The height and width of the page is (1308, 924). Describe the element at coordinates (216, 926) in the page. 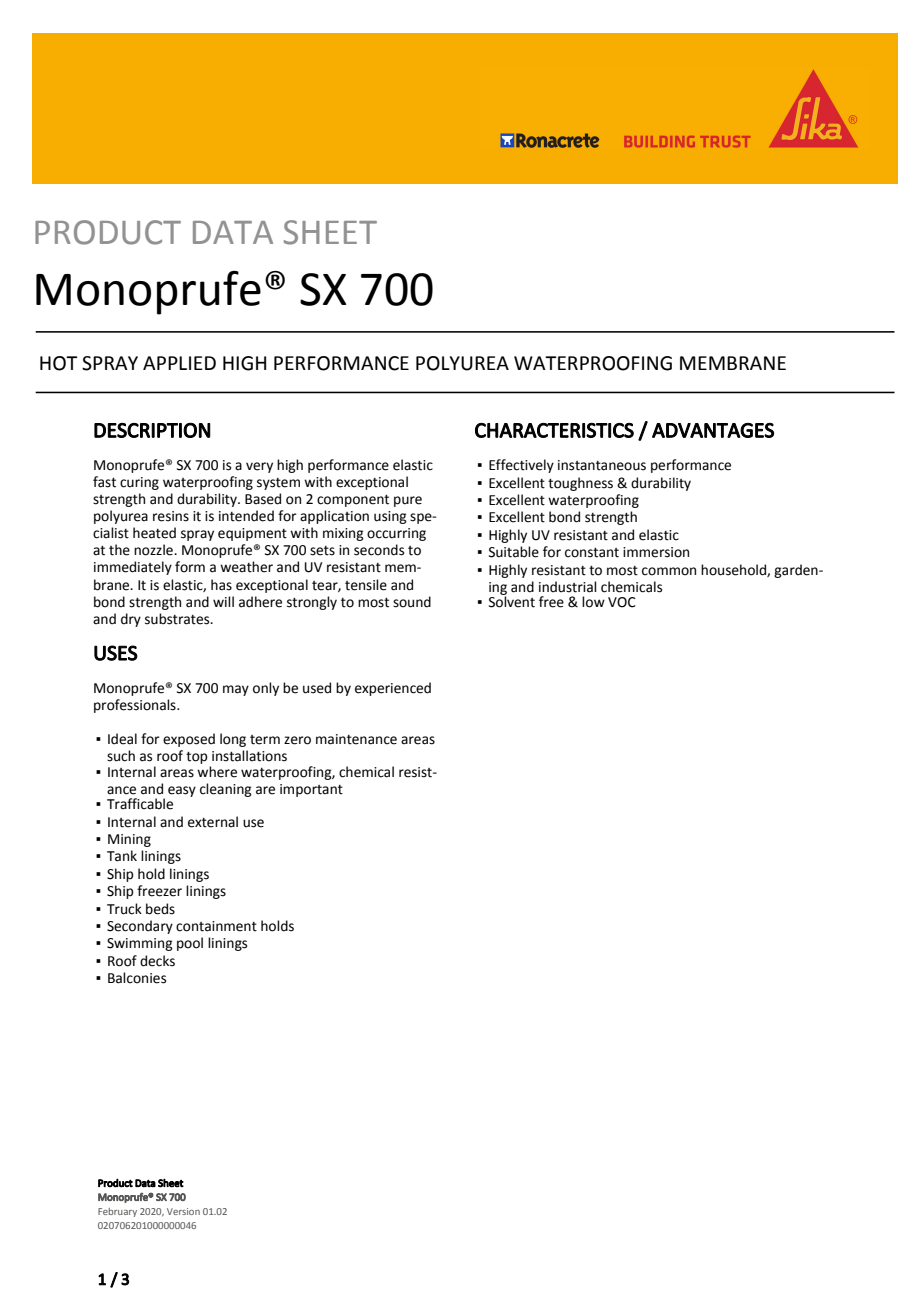

I see `containment` at that location.
